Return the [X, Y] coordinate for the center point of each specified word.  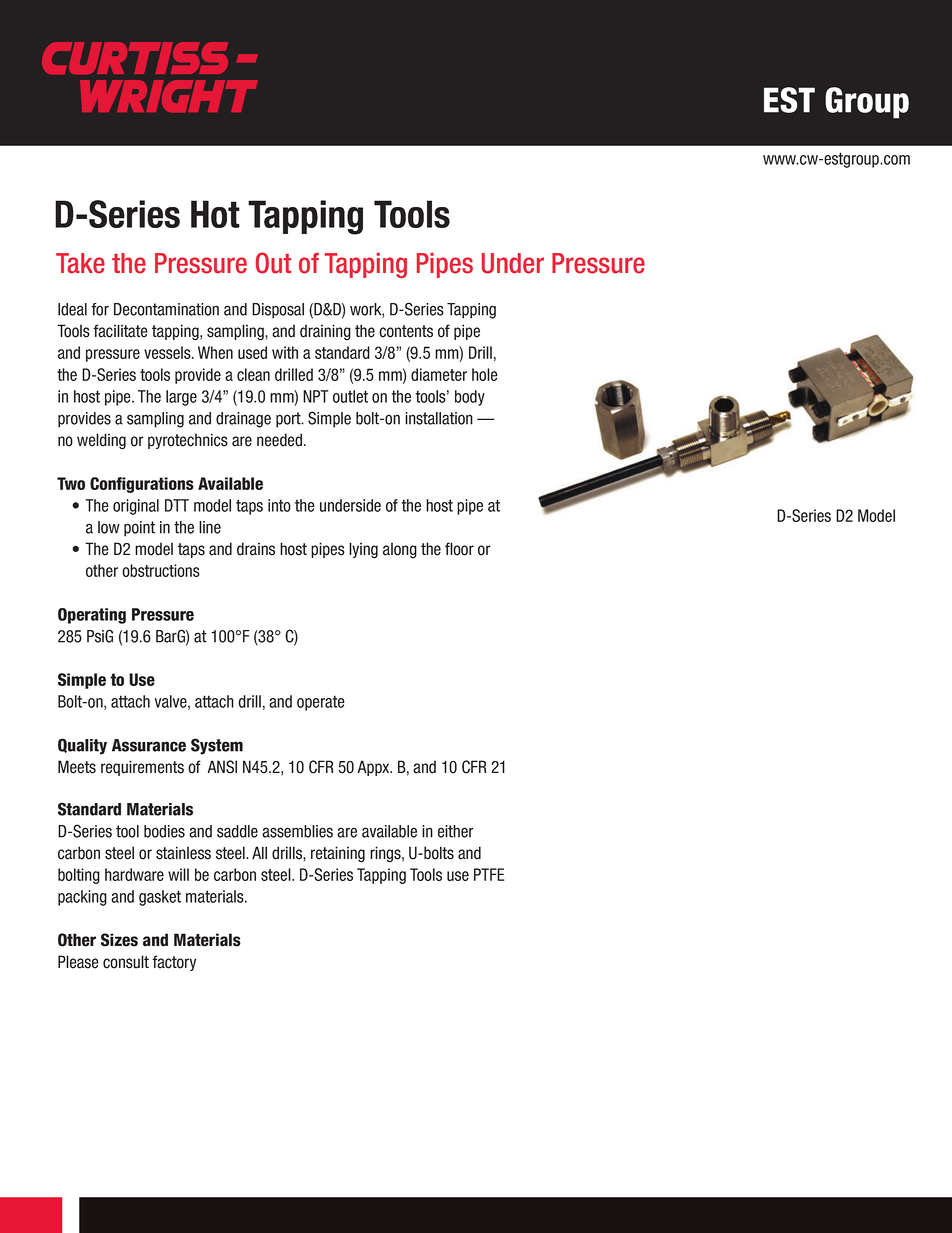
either [456, 831]
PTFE [489, 874]
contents [406, 331]
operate [321, 703]
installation [439, 418]
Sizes [119, 940]
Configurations [142, 485]
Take [80, 263]
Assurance [149, 745]
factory [174, 963]
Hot [215, 214]
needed [279, 440]
